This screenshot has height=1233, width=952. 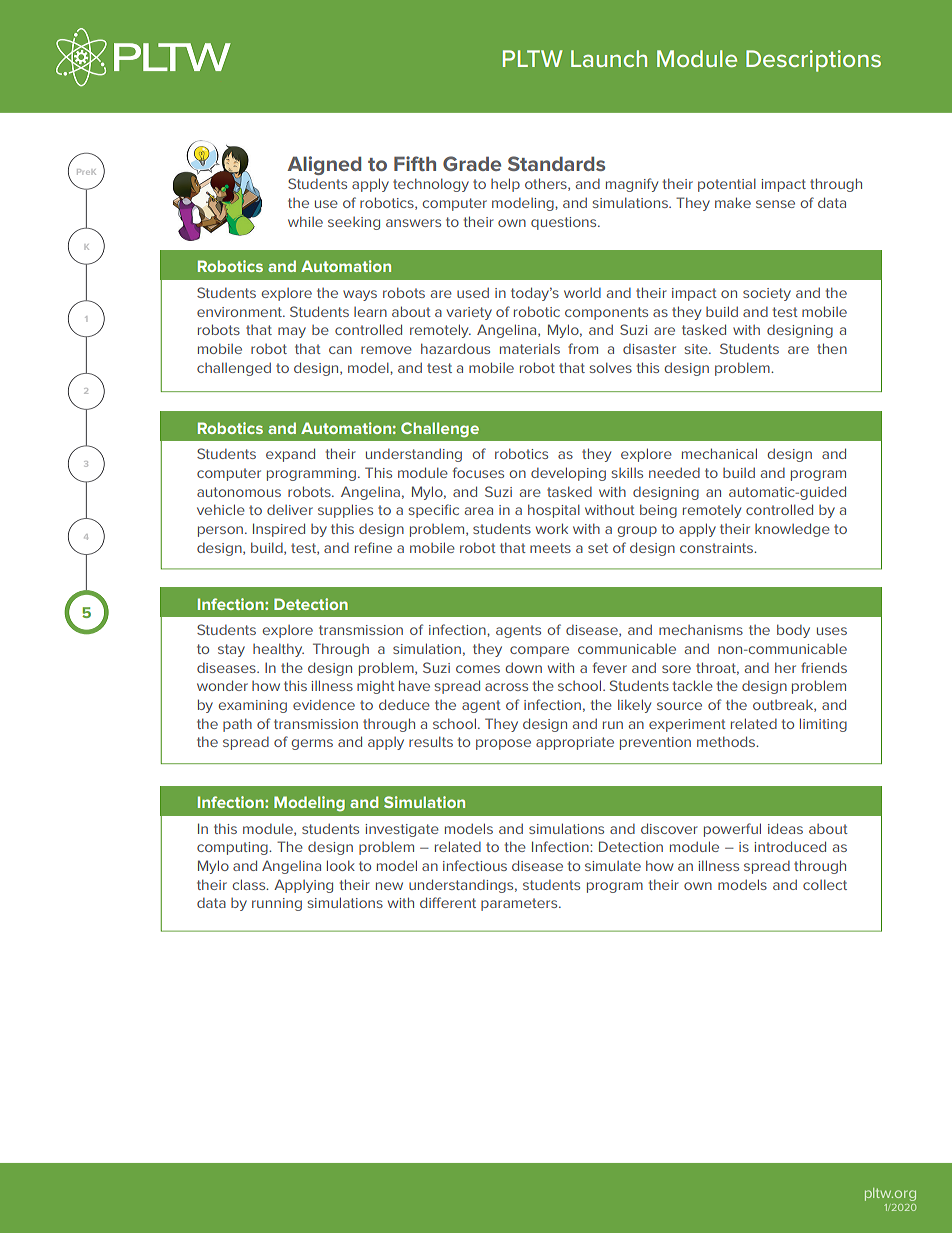 What do you see at coordinates (719, 453) in the screenshot?
I see `mechanical` at bounding box center [719, 453].
